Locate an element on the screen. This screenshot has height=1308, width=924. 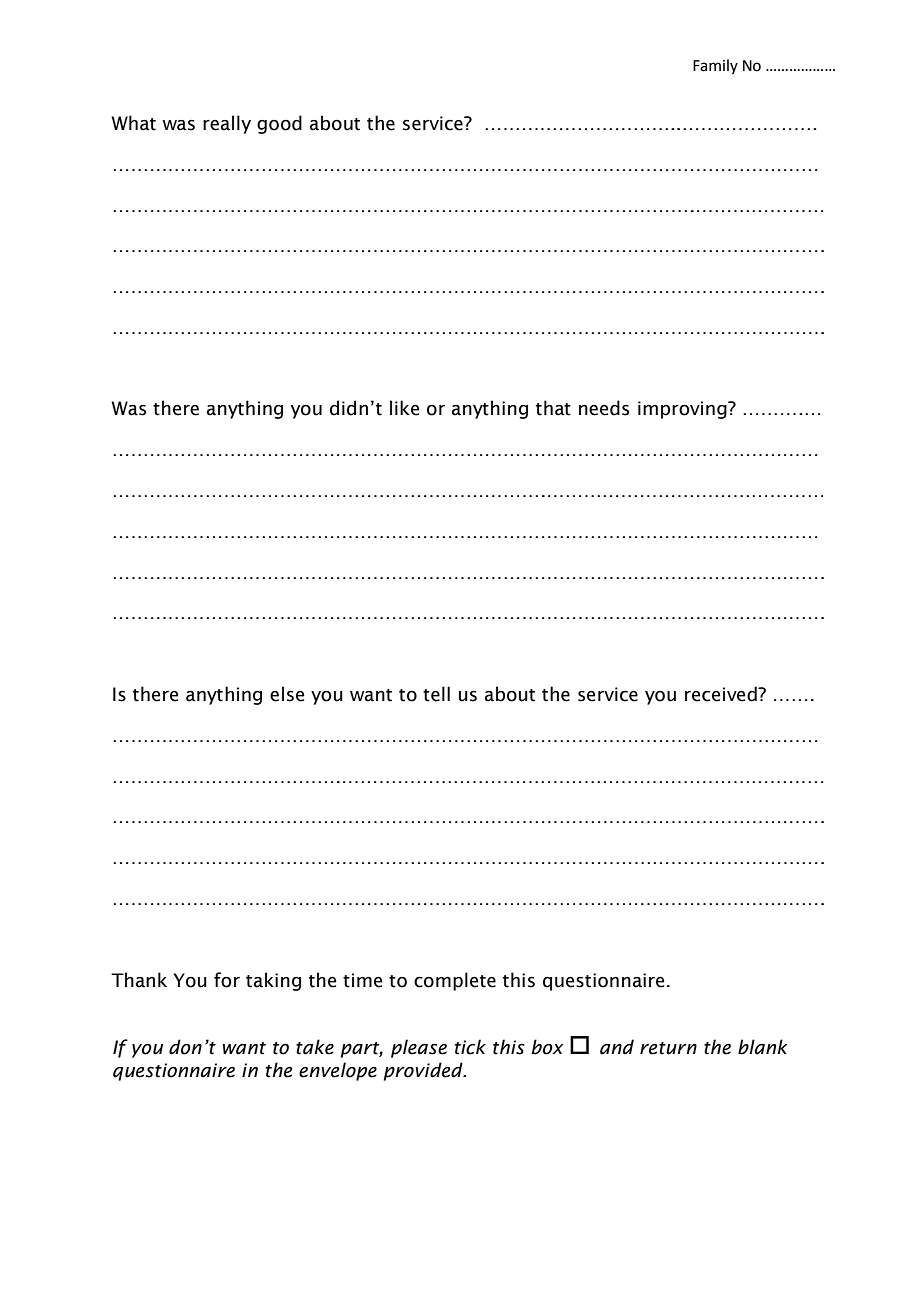
tell is located at coordinates (436, 694).
